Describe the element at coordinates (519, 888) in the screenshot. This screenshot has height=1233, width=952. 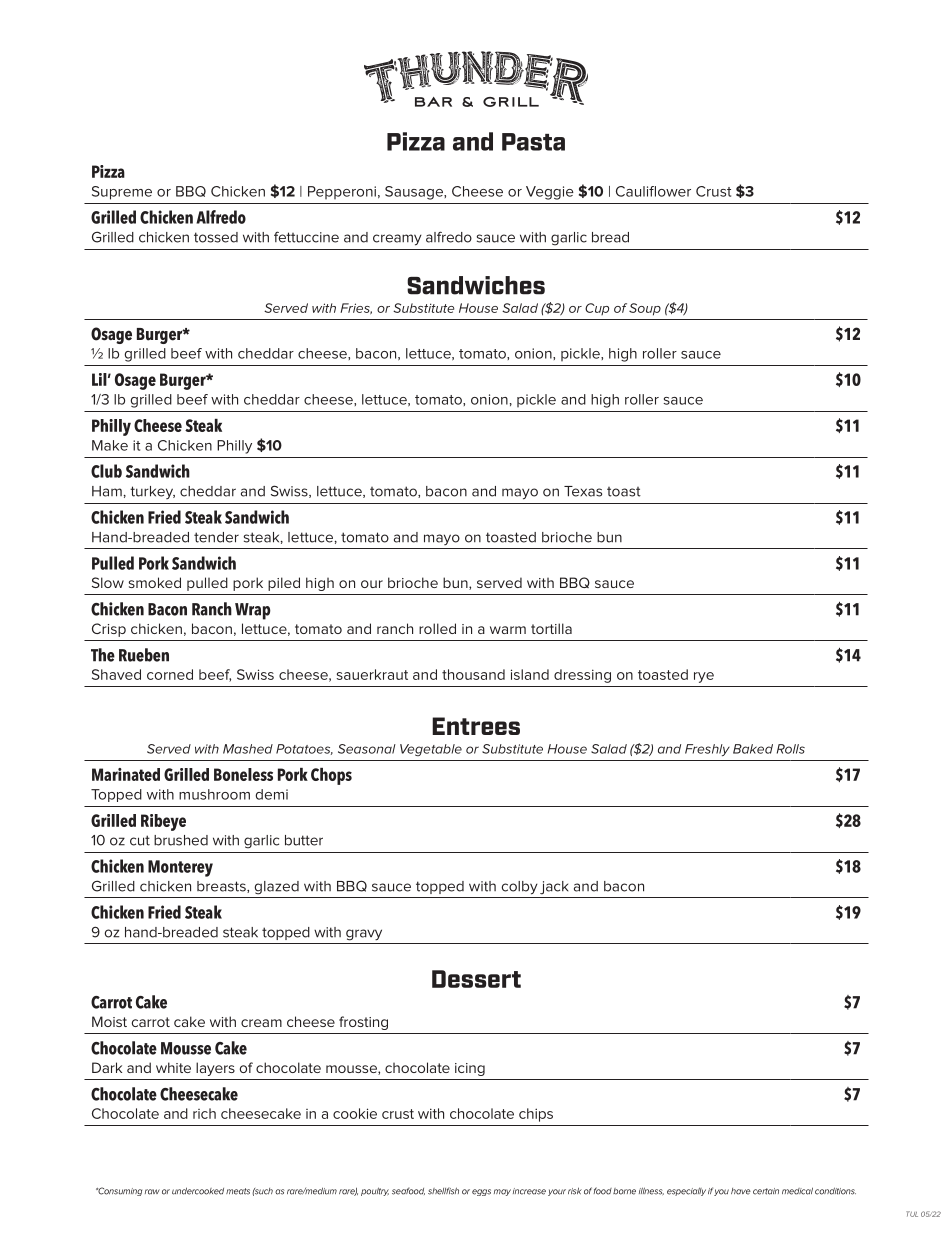
I see `colby` at that location.
